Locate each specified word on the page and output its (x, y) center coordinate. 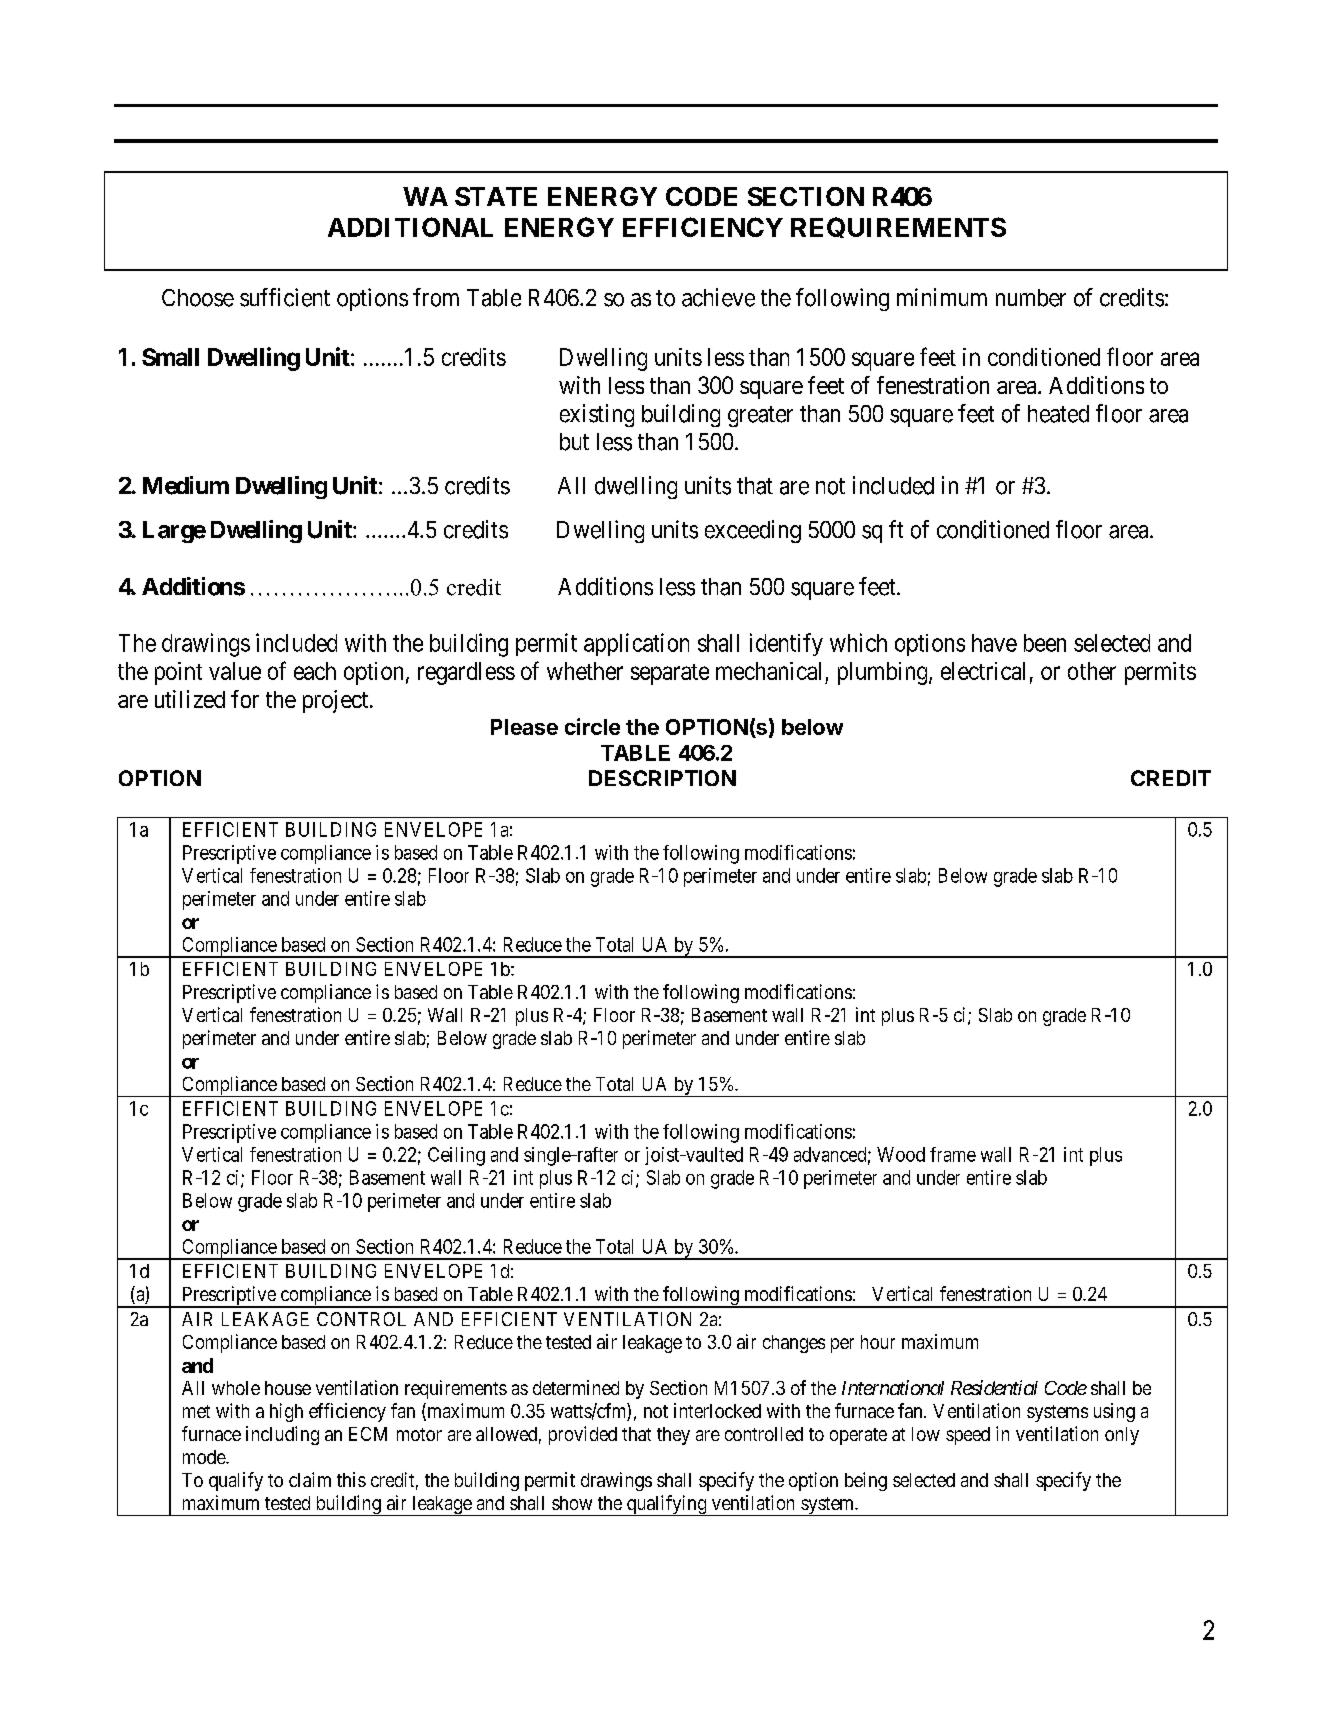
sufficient (285, 297)
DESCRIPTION (662, 778)
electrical (983, 671)
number (1031, 298)
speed (968, 1436)
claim (310, 1479)
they (673, 1436)
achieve (718, 297)
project (337, 701)
